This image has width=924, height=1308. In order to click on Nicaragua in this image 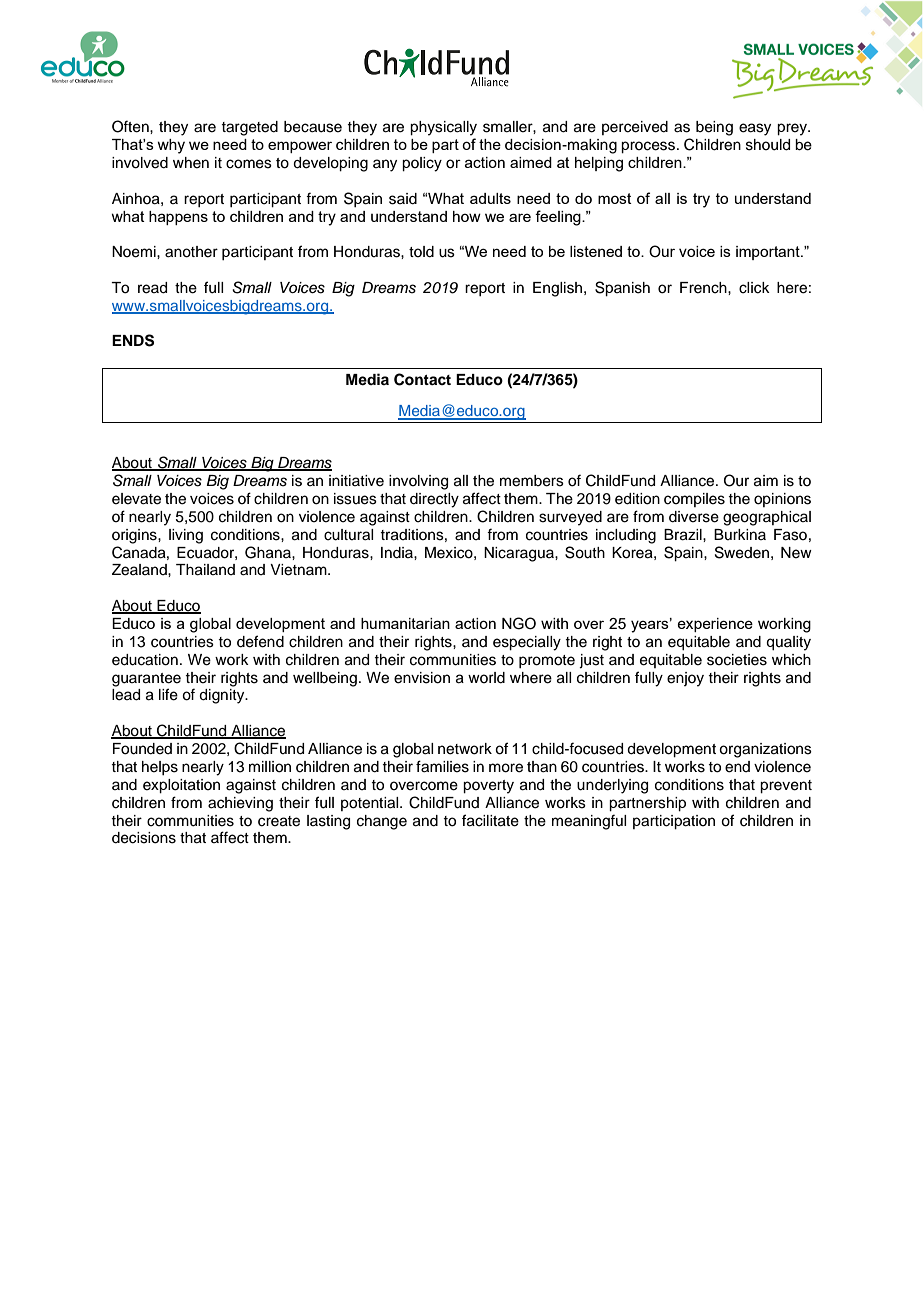, I will do `click(520, 554)`.
